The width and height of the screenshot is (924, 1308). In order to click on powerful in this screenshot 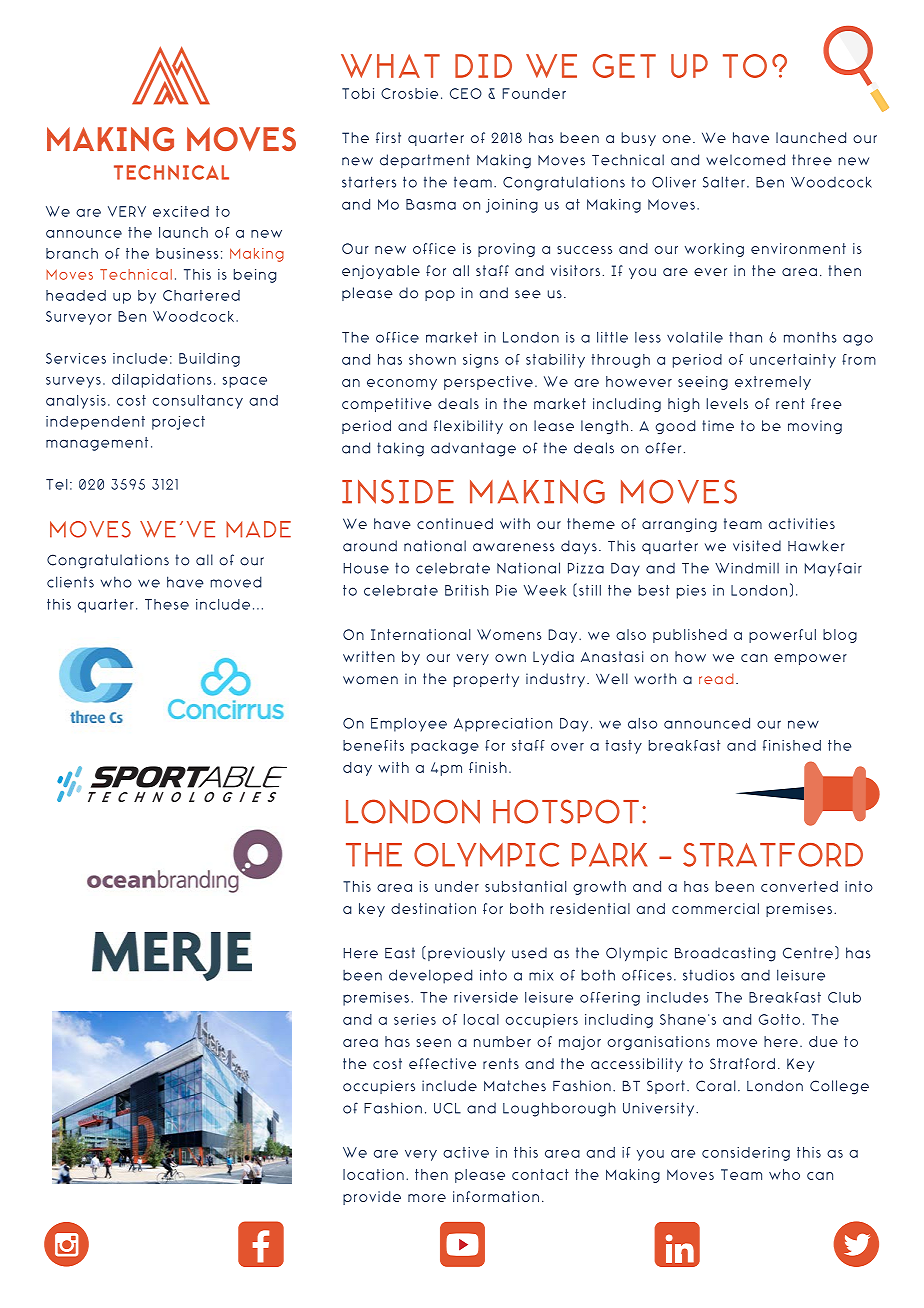, I will do `click(782, 636)`.
